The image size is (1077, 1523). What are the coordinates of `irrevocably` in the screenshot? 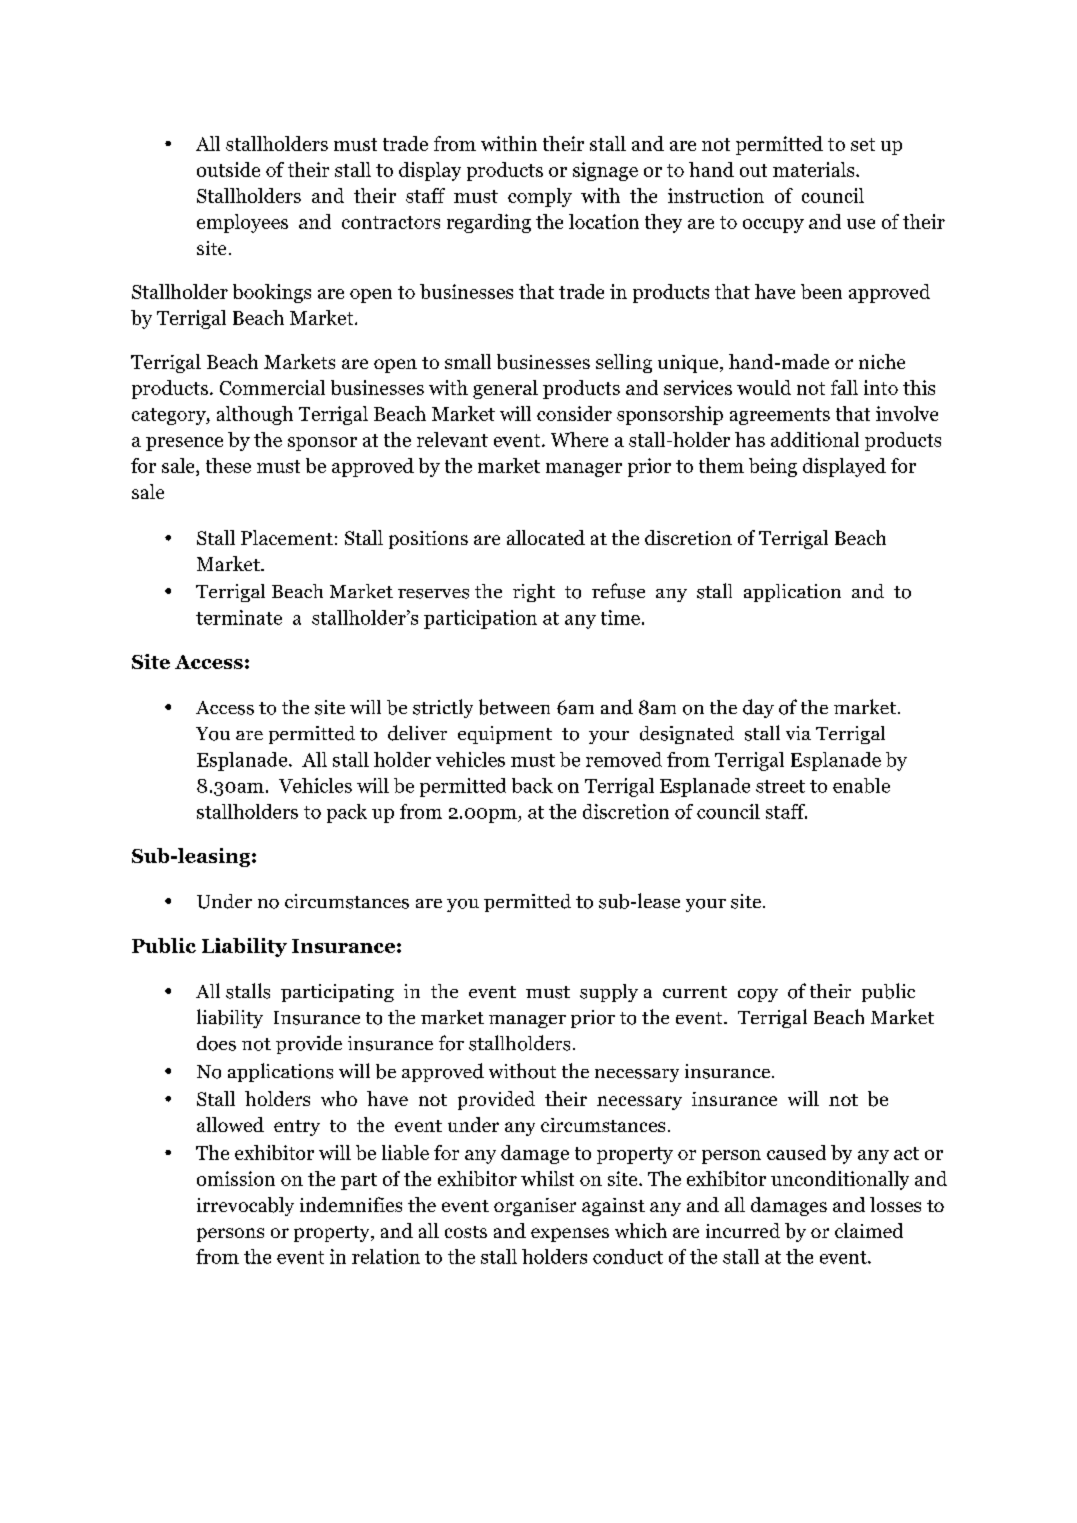 It's located at (245, 1206).
